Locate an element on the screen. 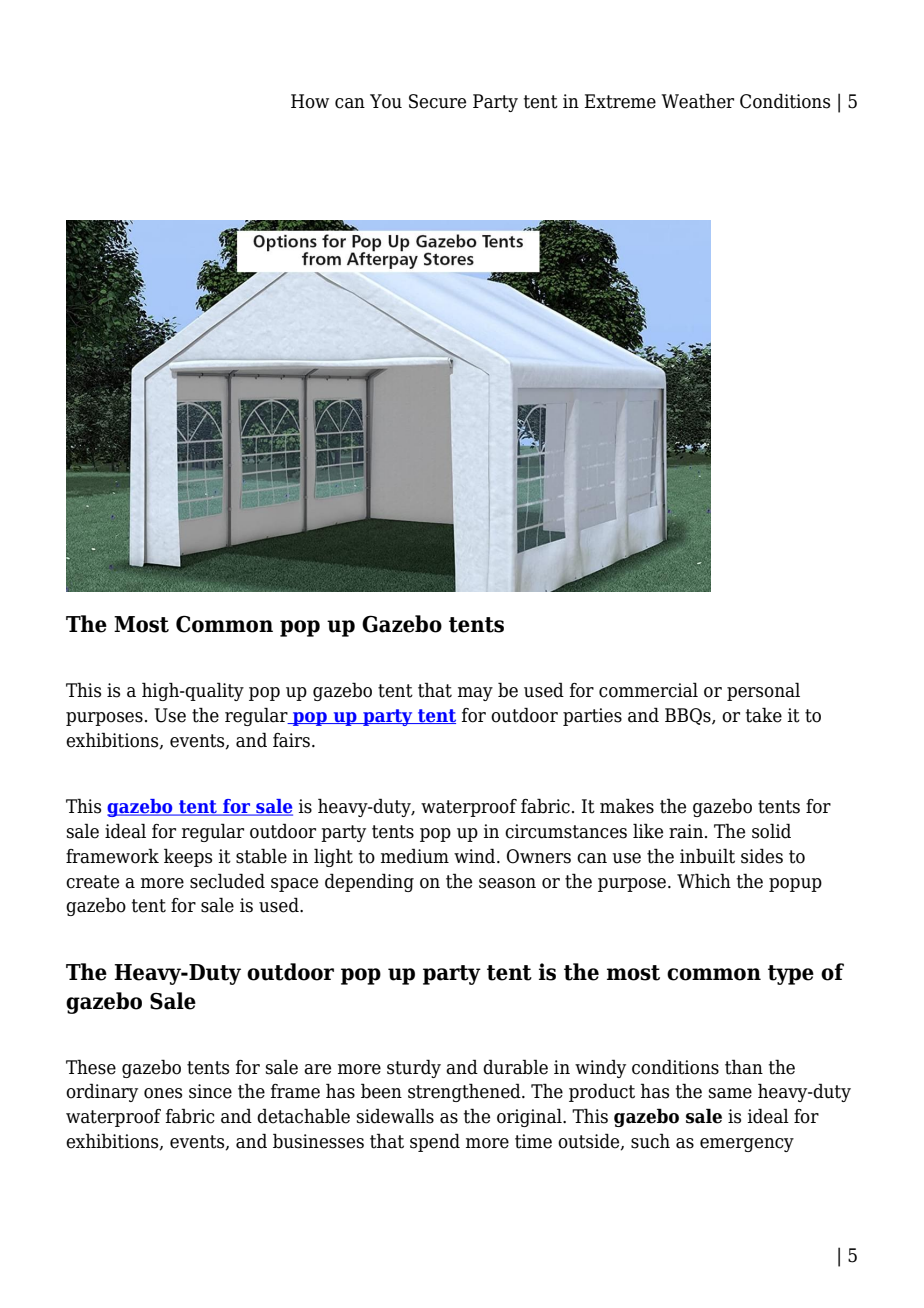  may is located at coordinates (475, 694).
